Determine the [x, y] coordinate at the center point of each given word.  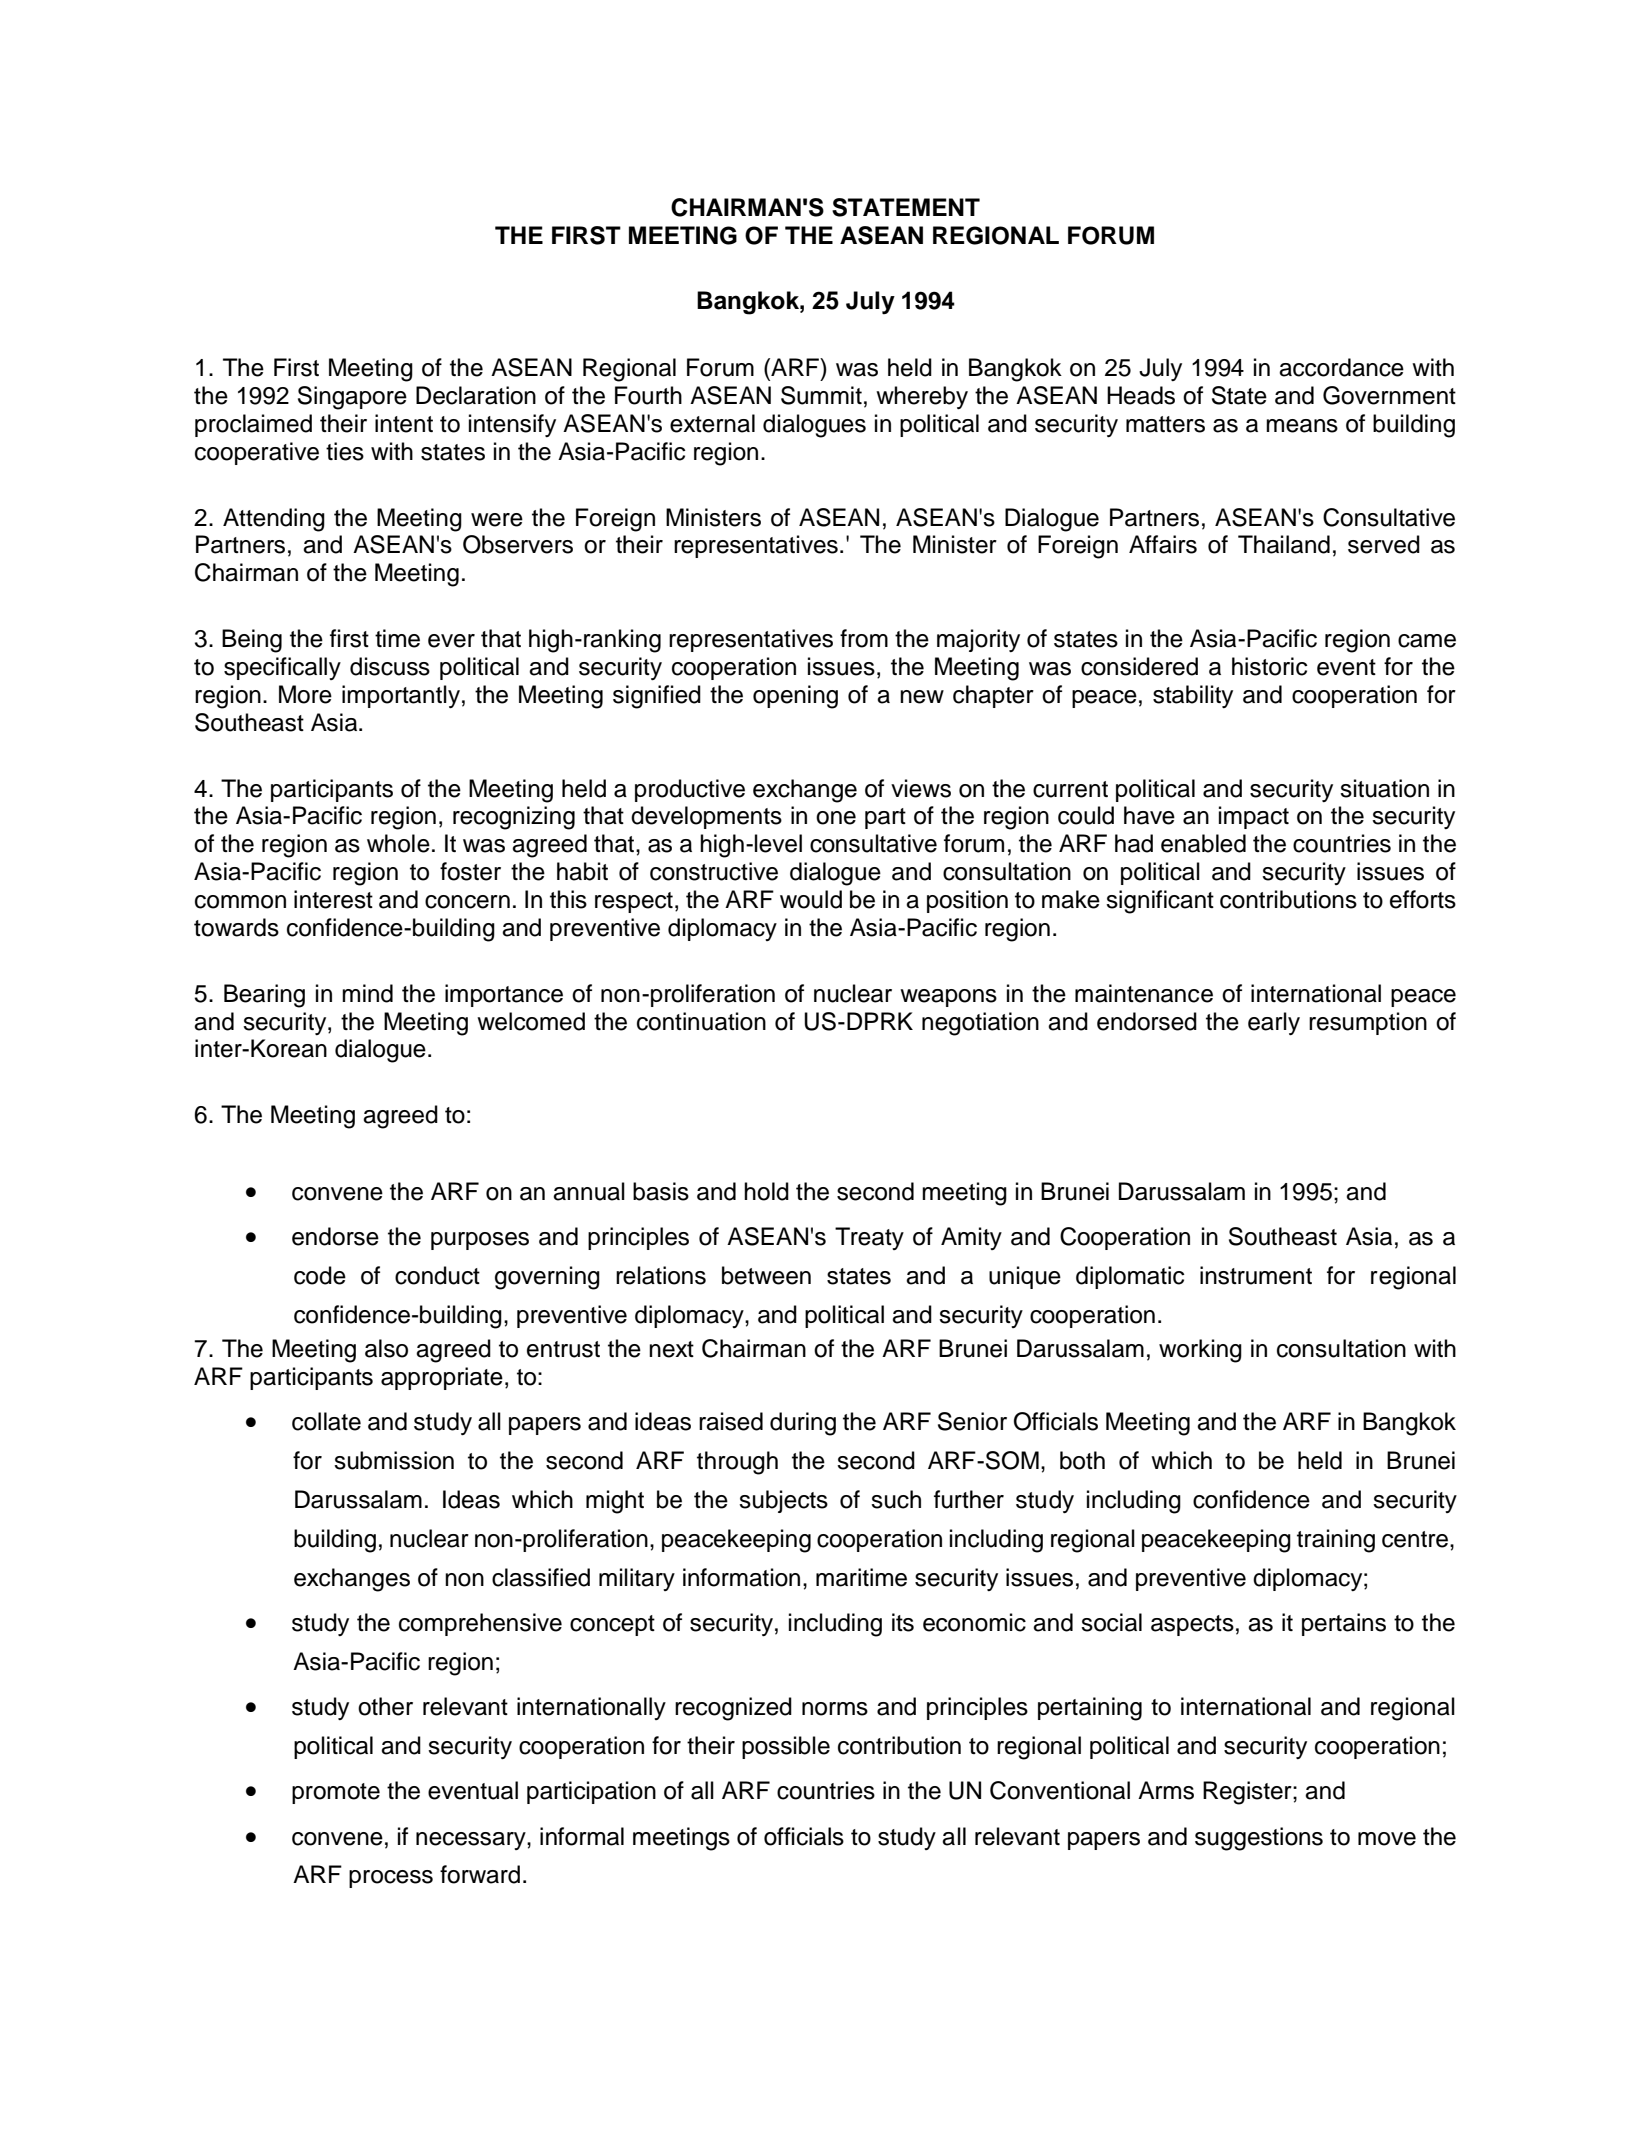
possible [786, 1747]
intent [404, 423]
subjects [783, 1501]
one [836, 818]
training [1336, 1541]
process [391, 1879]
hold [766, 1191]
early [1274, 1023]
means [1302, 426]
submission [394, 1460]
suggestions [1259, 1839]
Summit [821, 395]
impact [1254, 817]
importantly [401, 696]
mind [367, 993]
